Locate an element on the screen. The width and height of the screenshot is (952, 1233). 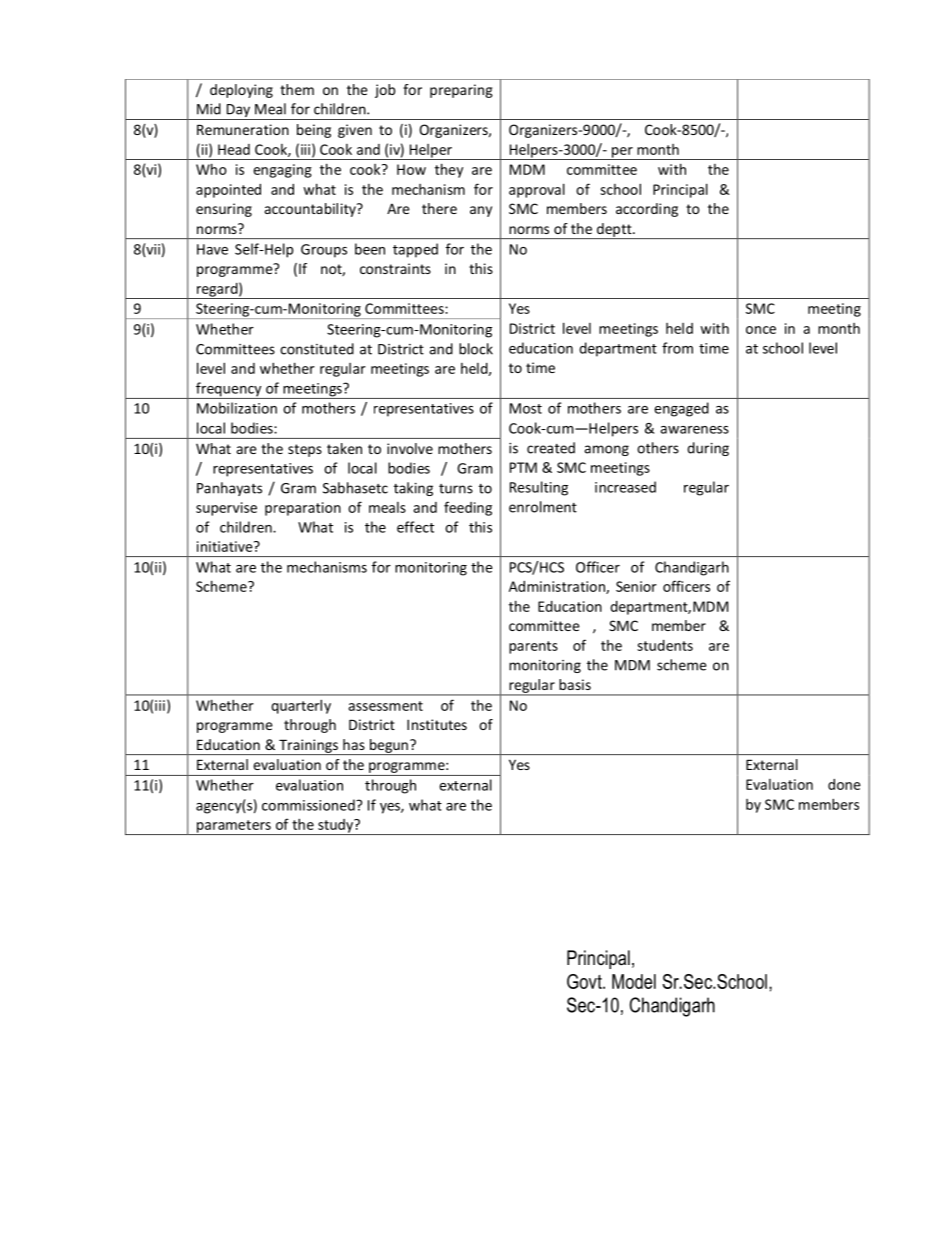
parameters is located at coordinates (233, 827).
